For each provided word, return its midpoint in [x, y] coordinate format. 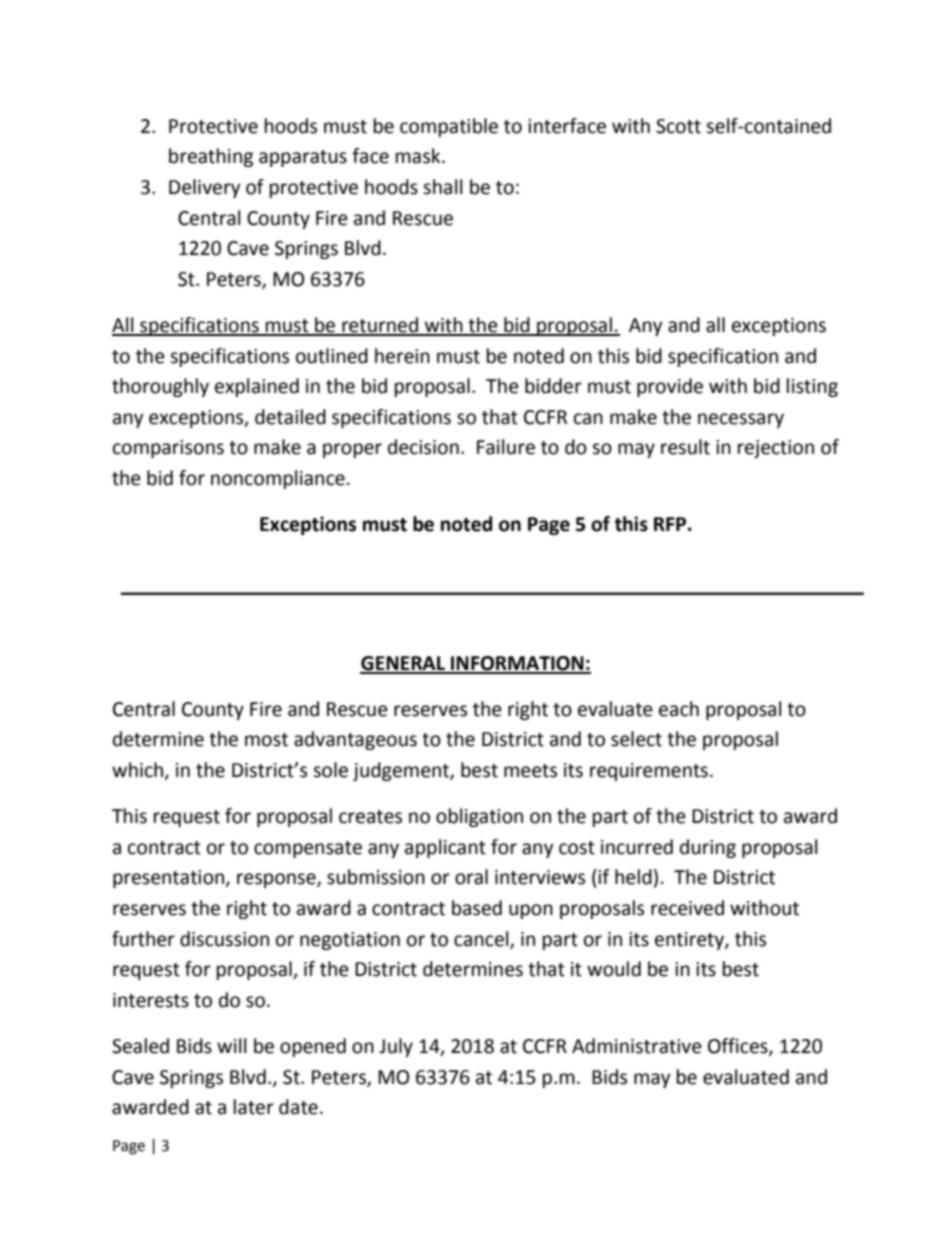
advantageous [355, 740]
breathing [211, 157]
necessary [741, 420]
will [231, 1045]
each [679, 709]
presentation [170, 879]
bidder [553, 386]
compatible [449, 127]
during [708, 848]
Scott [678, 126]
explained [257, 387]
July [396, 1047]
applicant [445, 848]
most [266, 740]
